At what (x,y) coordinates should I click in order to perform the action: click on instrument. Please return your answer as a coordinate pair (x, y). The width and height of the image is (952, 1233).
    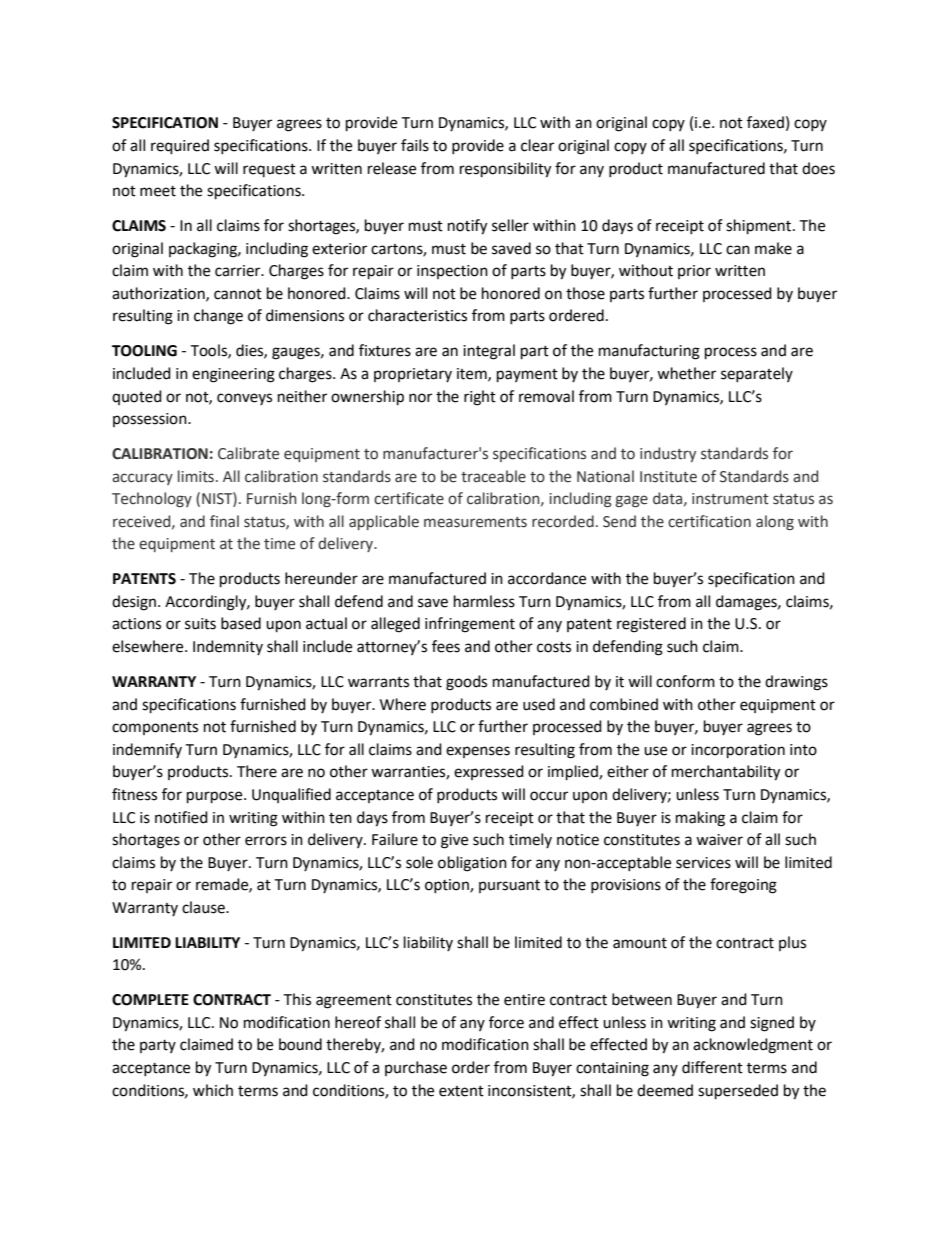
    Looking at the image, I should click on (730, 499).
